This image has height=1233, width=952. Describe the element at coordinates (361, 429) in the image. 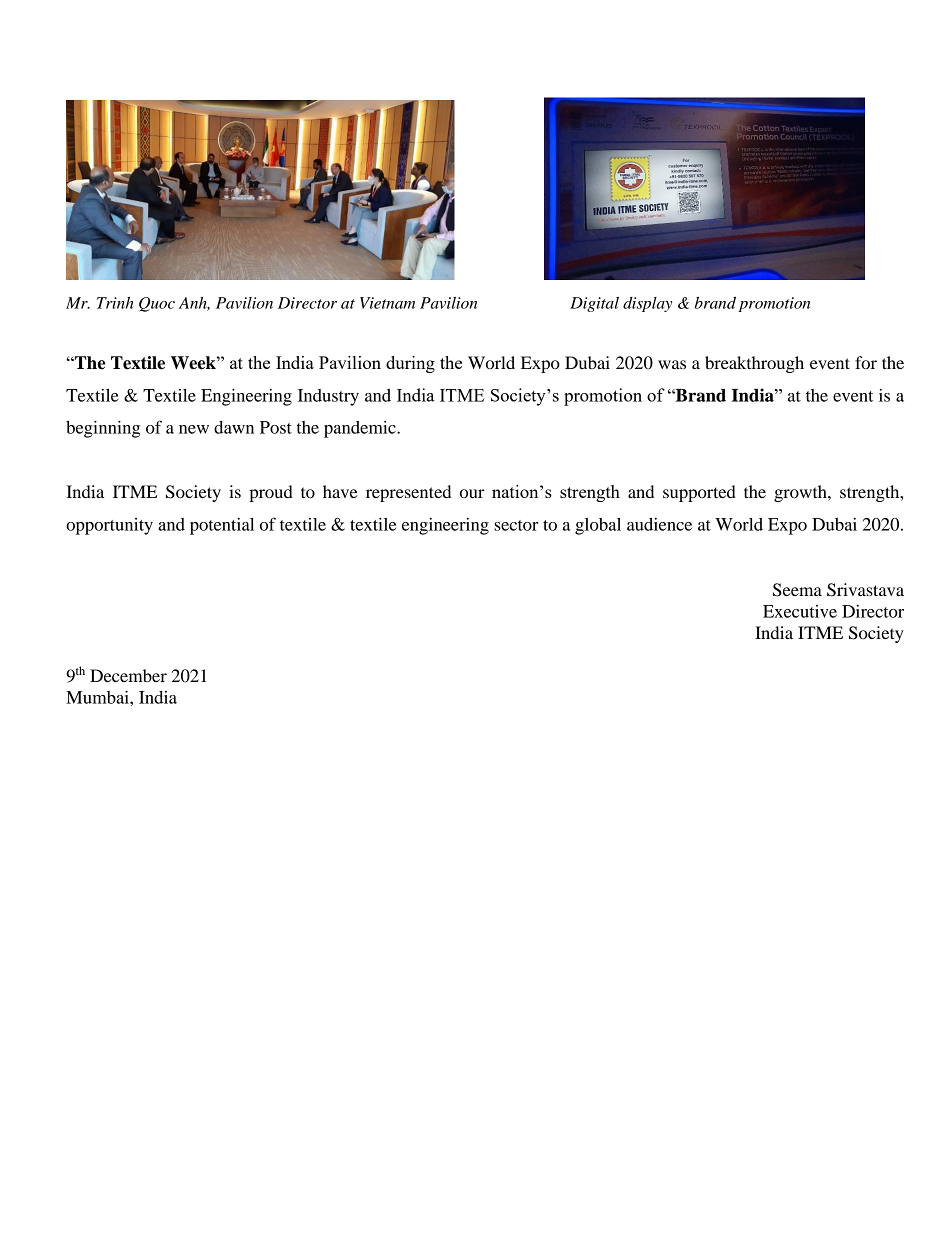

I see `pandemic` at that location.
